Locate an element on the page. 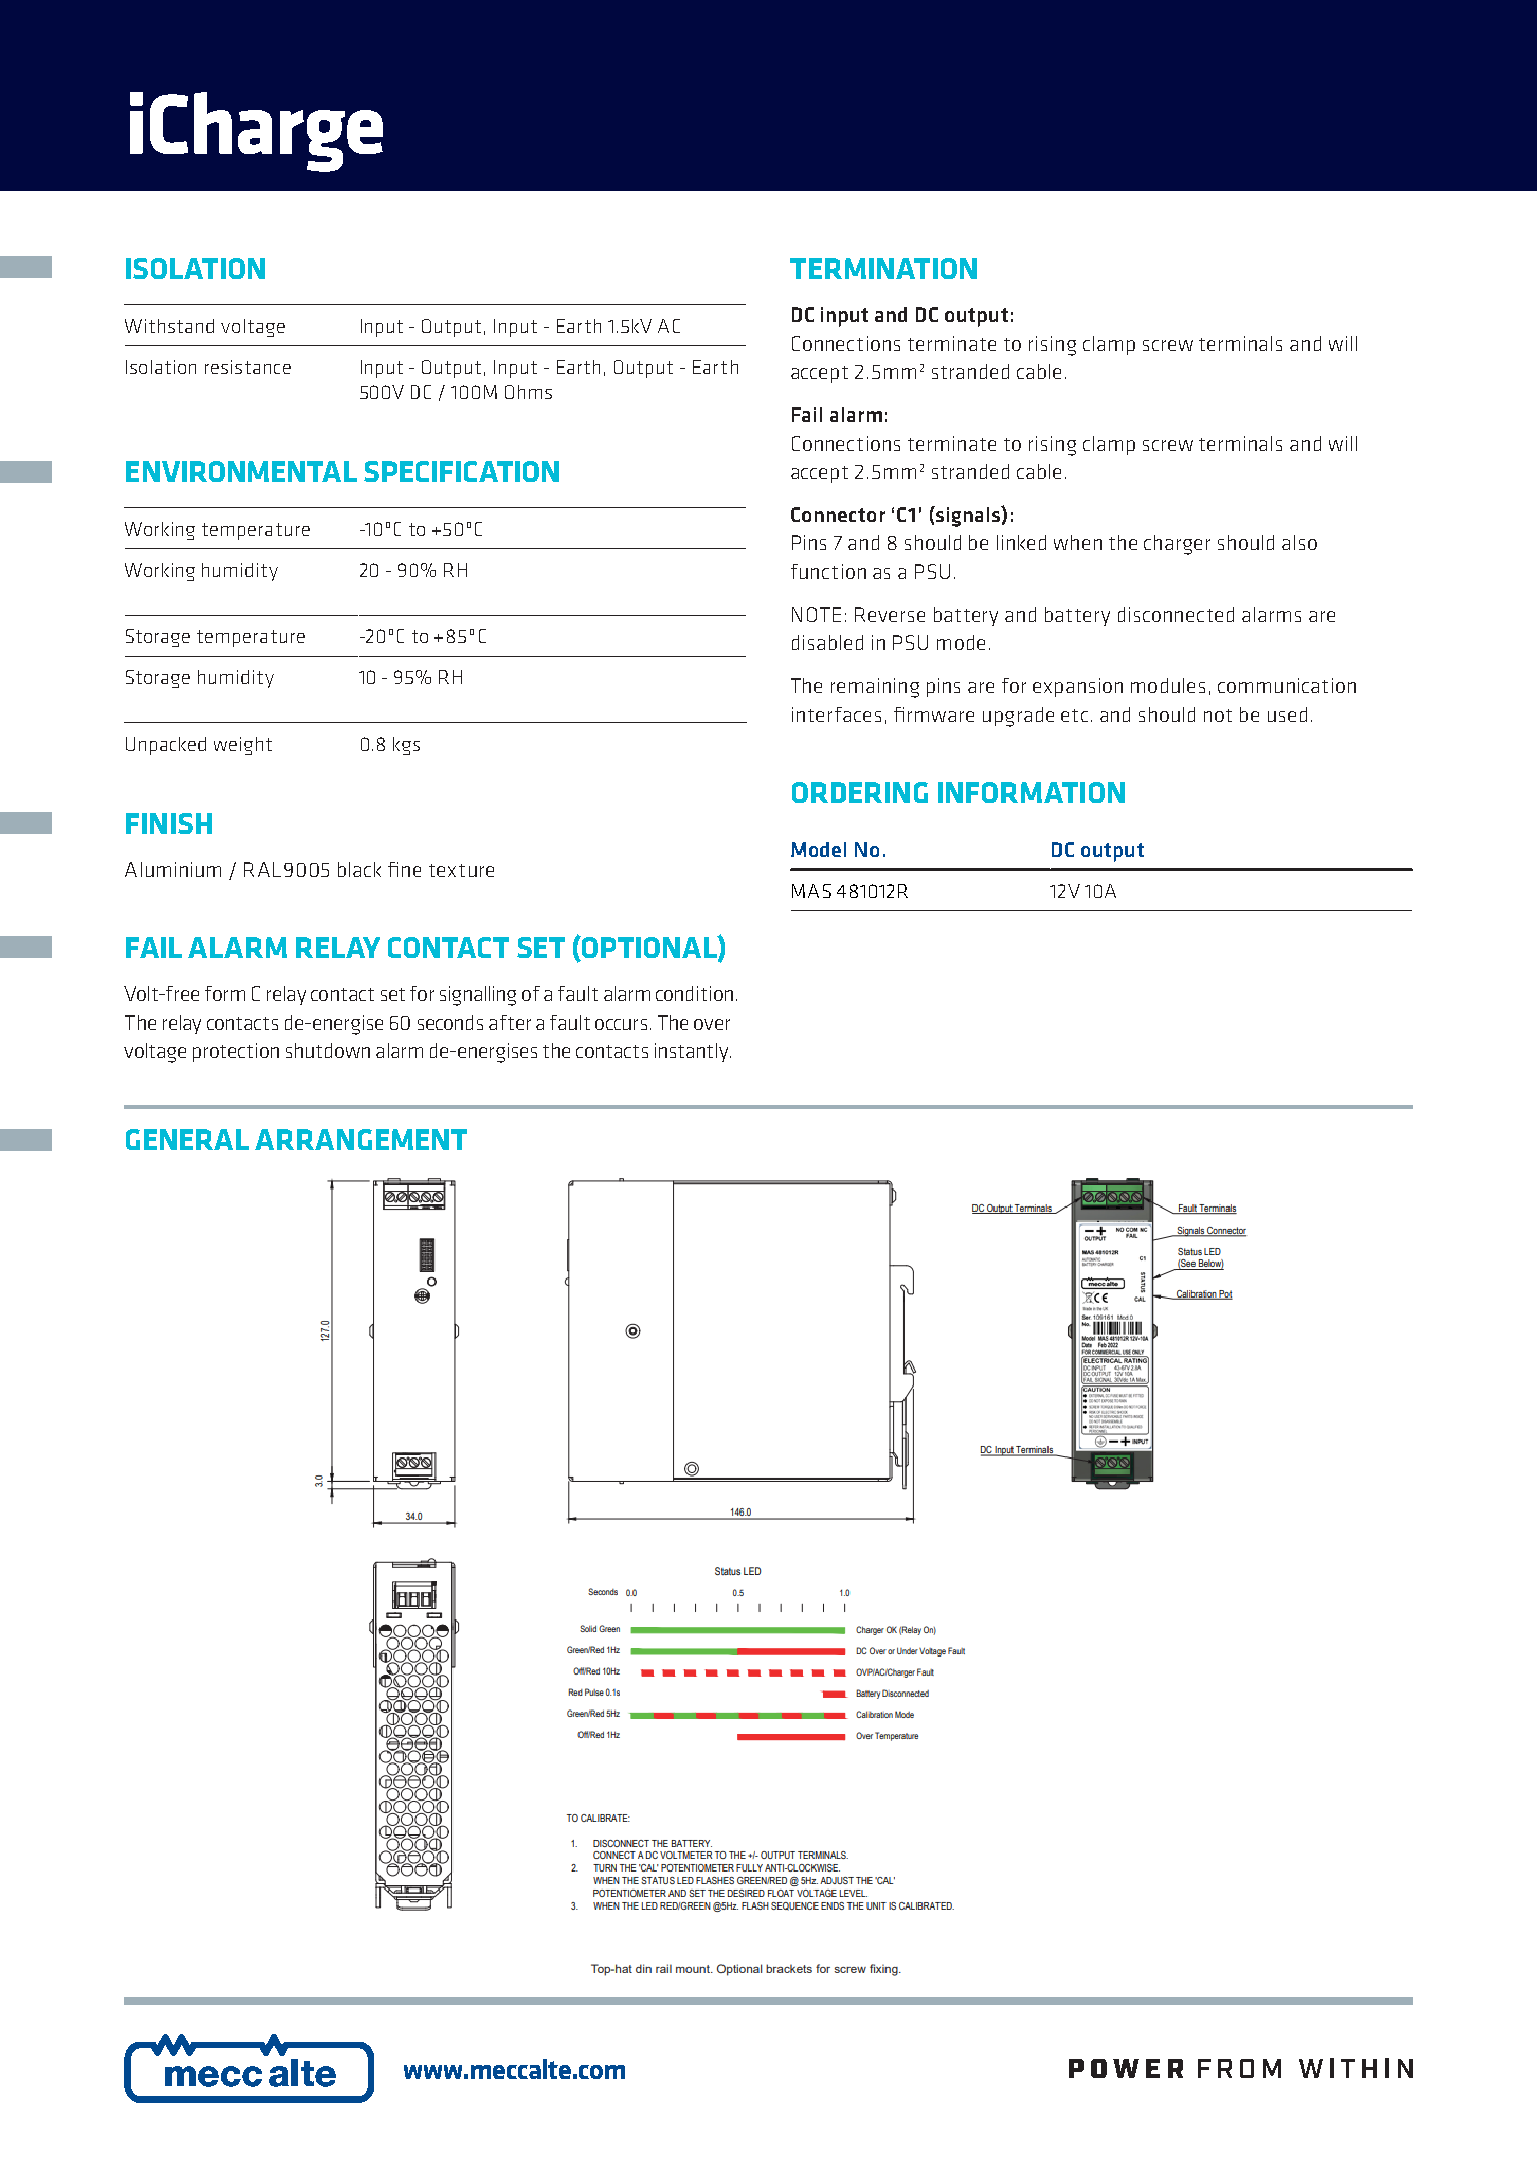 This document has width=1537, height=2173. TERMINATION is located at coordinates (883, 268).
